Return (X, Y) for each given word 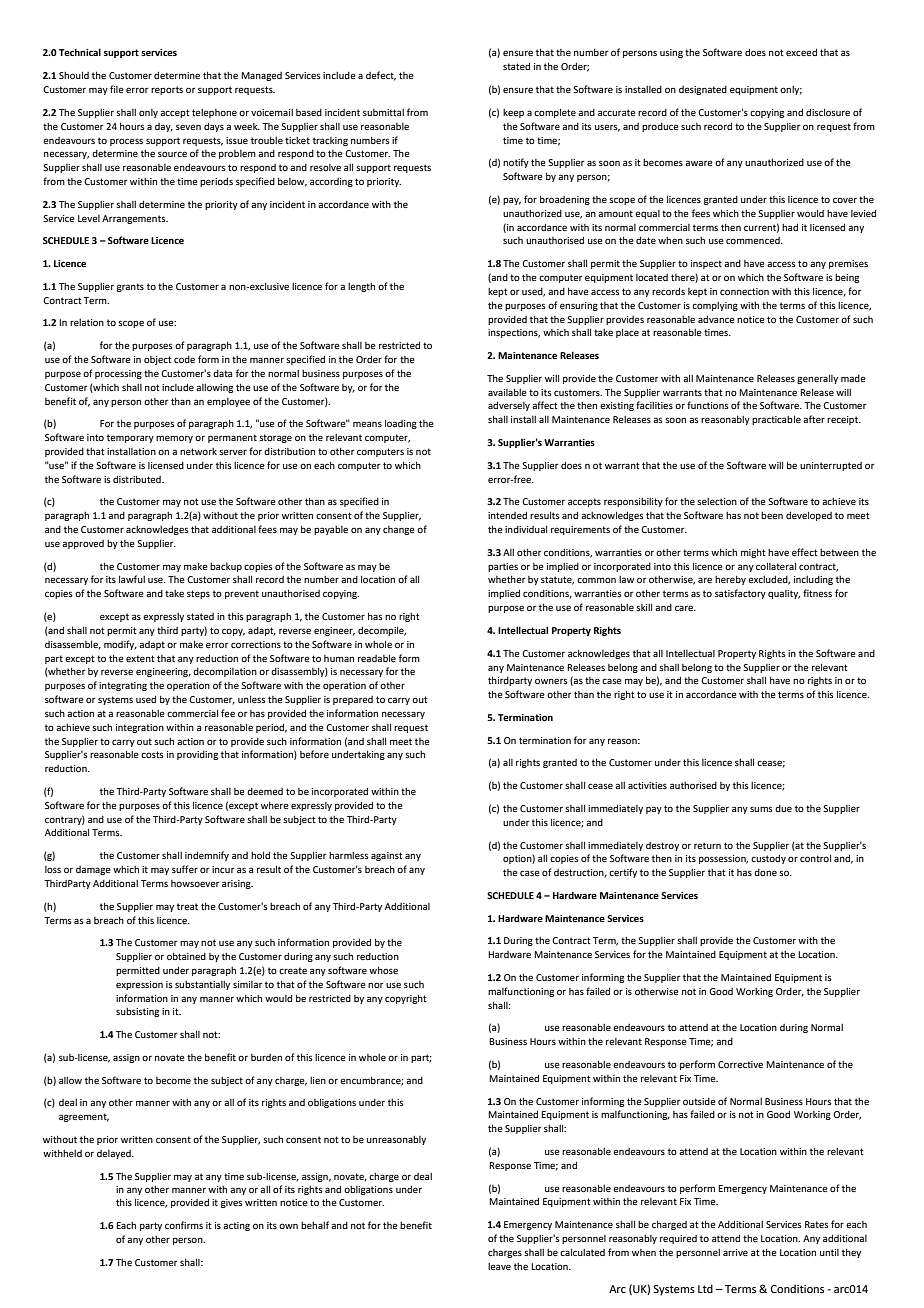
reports (167, 90)
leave (499, 1266)
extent (140, 658)
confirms (184, 1225)
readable (377, 658)
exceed (801, 52)
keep (513, 113)
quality (784, 594)
